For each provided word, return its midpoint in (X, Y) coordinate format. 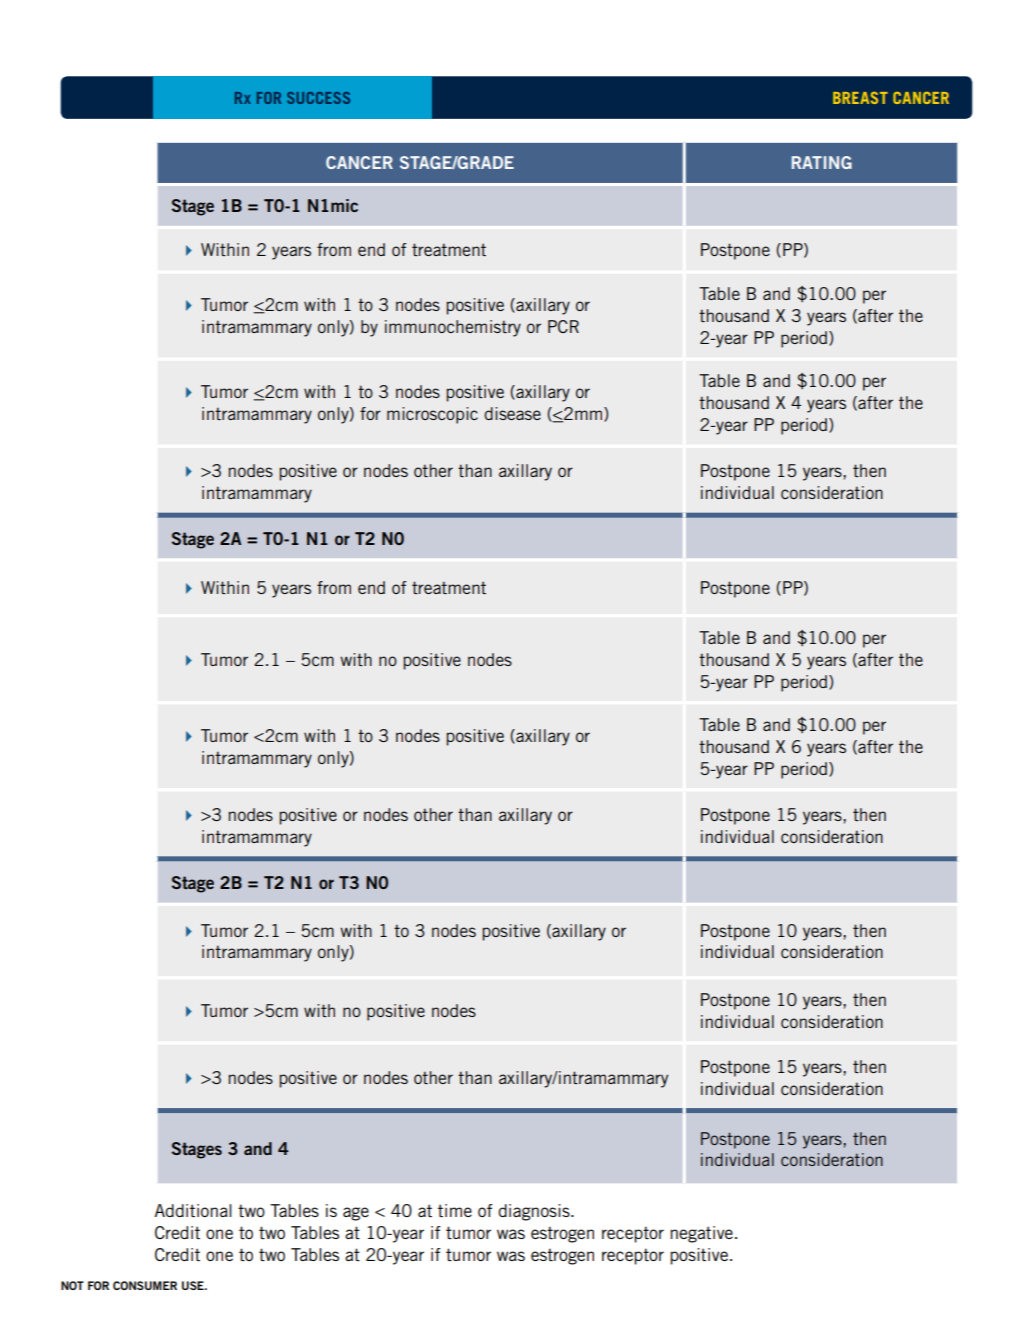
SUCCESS (318, 98)
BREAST (860, 98)
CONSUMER (145, 1285)
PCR (563, 326)
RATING (822, 162)
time (455, 1210)
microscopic (432, 415)
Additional (193, 1210)
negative (701, 1234)
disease (512, 413)
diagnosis (535, 1212)
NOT (72, 1285)
